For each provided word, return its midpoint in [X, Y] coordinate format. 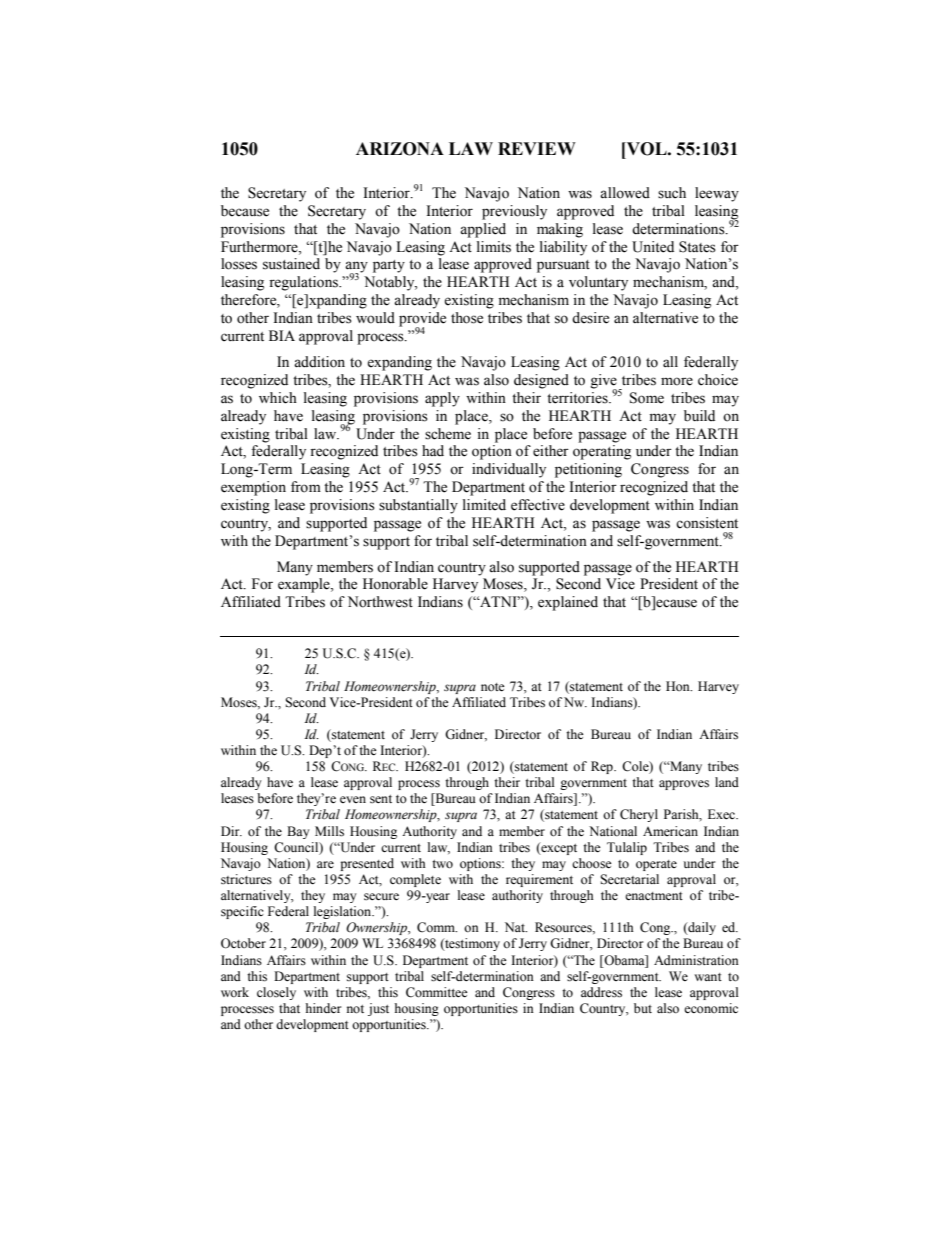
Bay [298, 832]
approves [684, 785]
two [442, 864]
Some [647, 398]
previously [514, 212]
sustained [291, 264]
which [278, 398]
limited [484, 505]
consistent [707, 523]
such [672, 193]
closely [276, 993]
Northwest [380, 602]
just [378, 1009]
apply [442, 399]
